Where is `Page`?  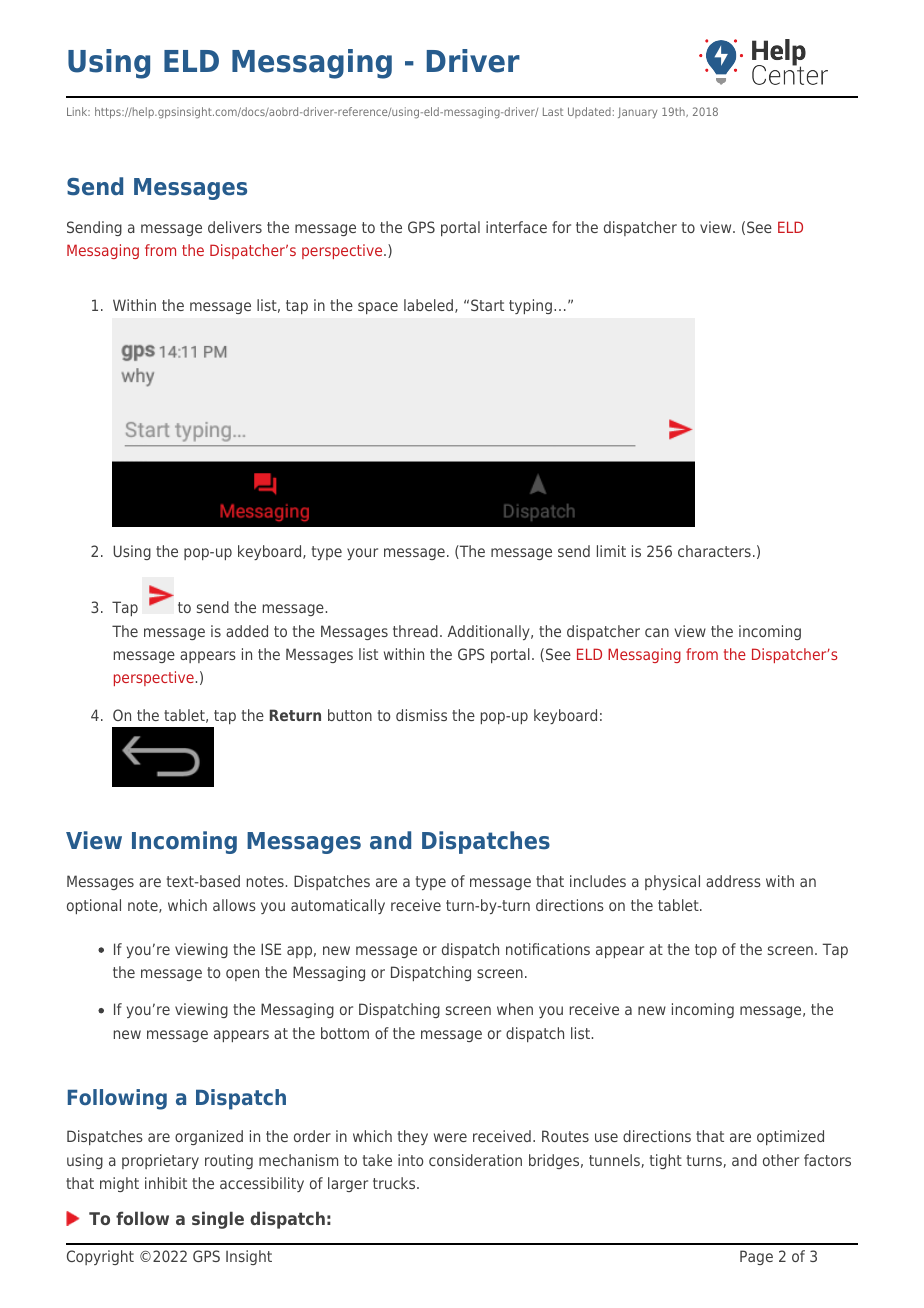 Page is located at coordinates (756, 1257).
